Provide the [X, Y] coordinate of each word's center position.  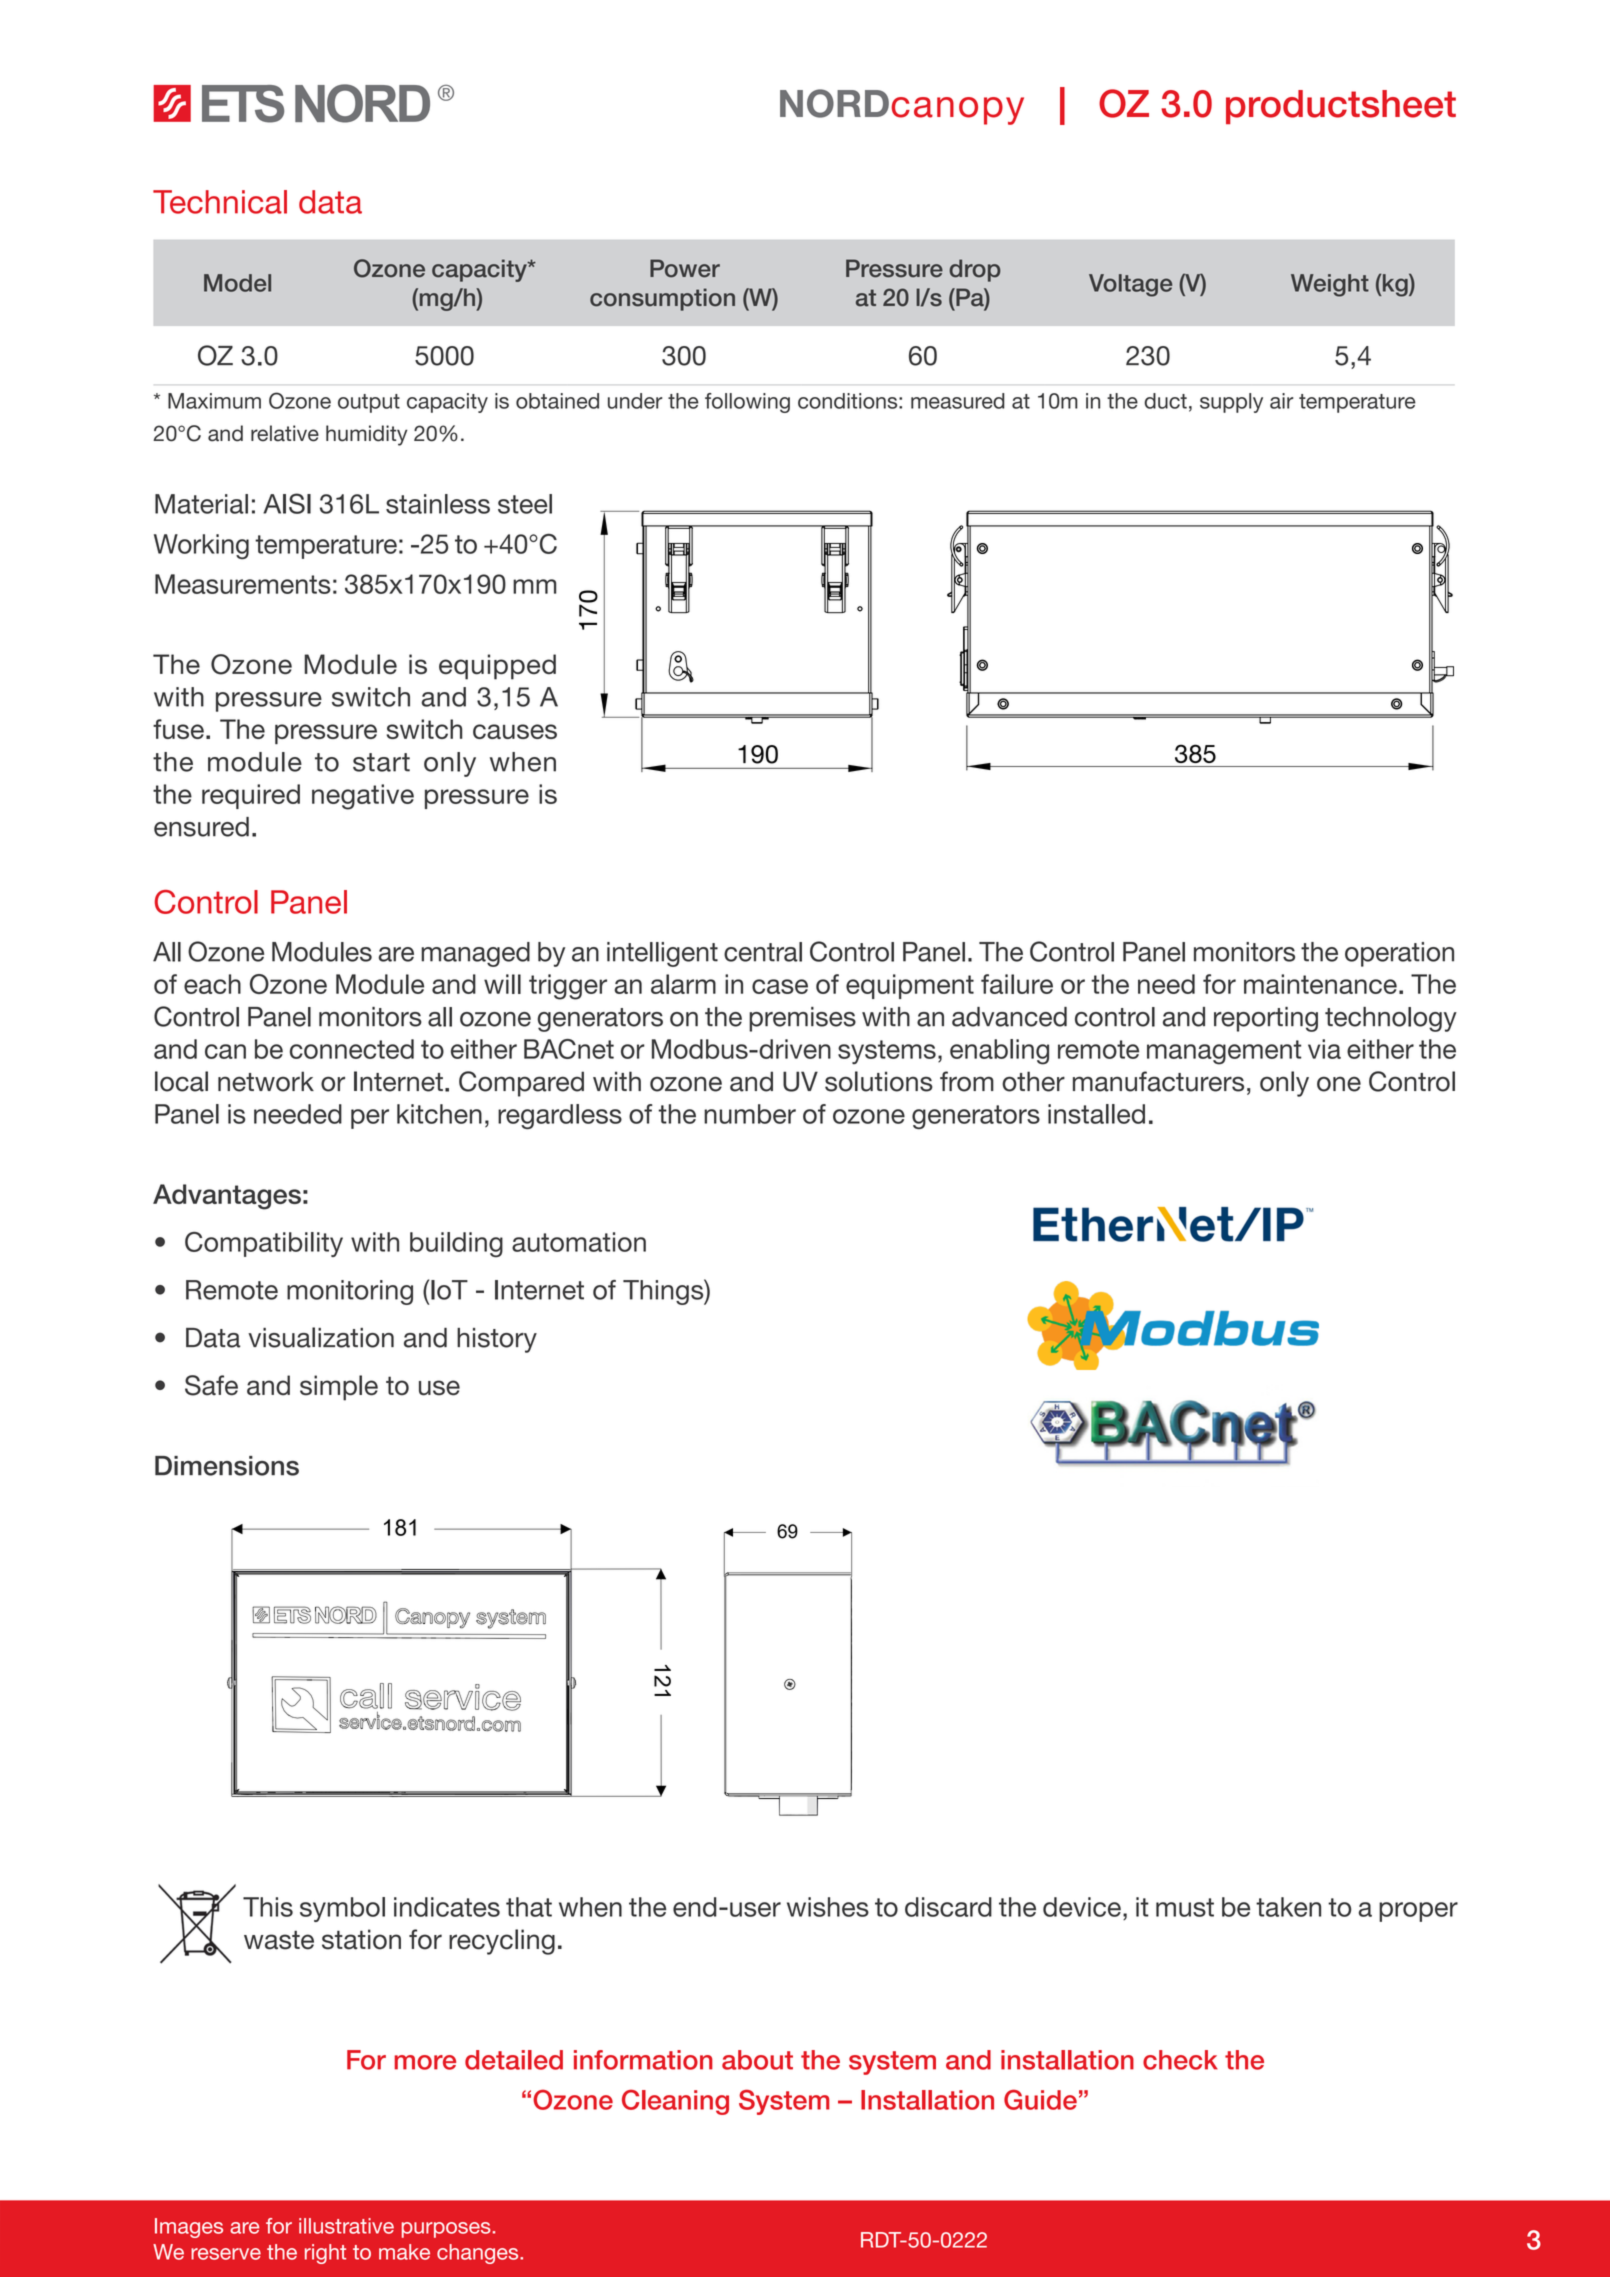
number [750, 1114]
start [381, 762]
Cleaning [675, 2102]
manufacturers [1158, 1081]
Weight [1330, 285]
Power [685, 268]
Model [237, 283]
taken [1288, 1907]
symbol [342, 1909]
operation [1399, 954]
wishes [828, 1907]
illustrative [346, 2226]
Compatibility [264, 1244]
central [763, 952]
